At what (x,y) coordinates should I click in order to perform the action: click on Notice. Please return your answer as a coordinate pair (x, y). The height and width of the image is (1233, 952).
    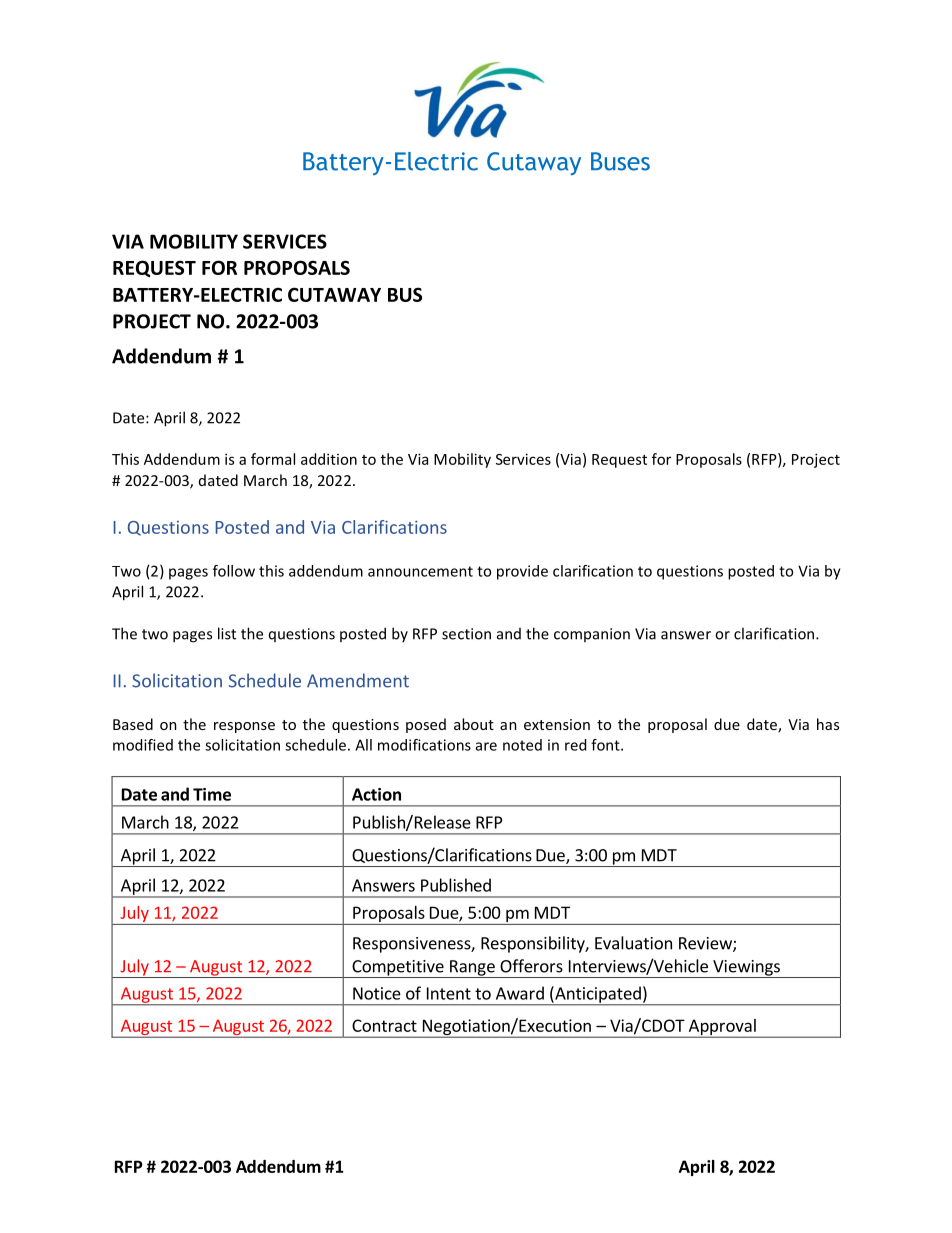
    Looking at the image, I should click on (377, 993).
